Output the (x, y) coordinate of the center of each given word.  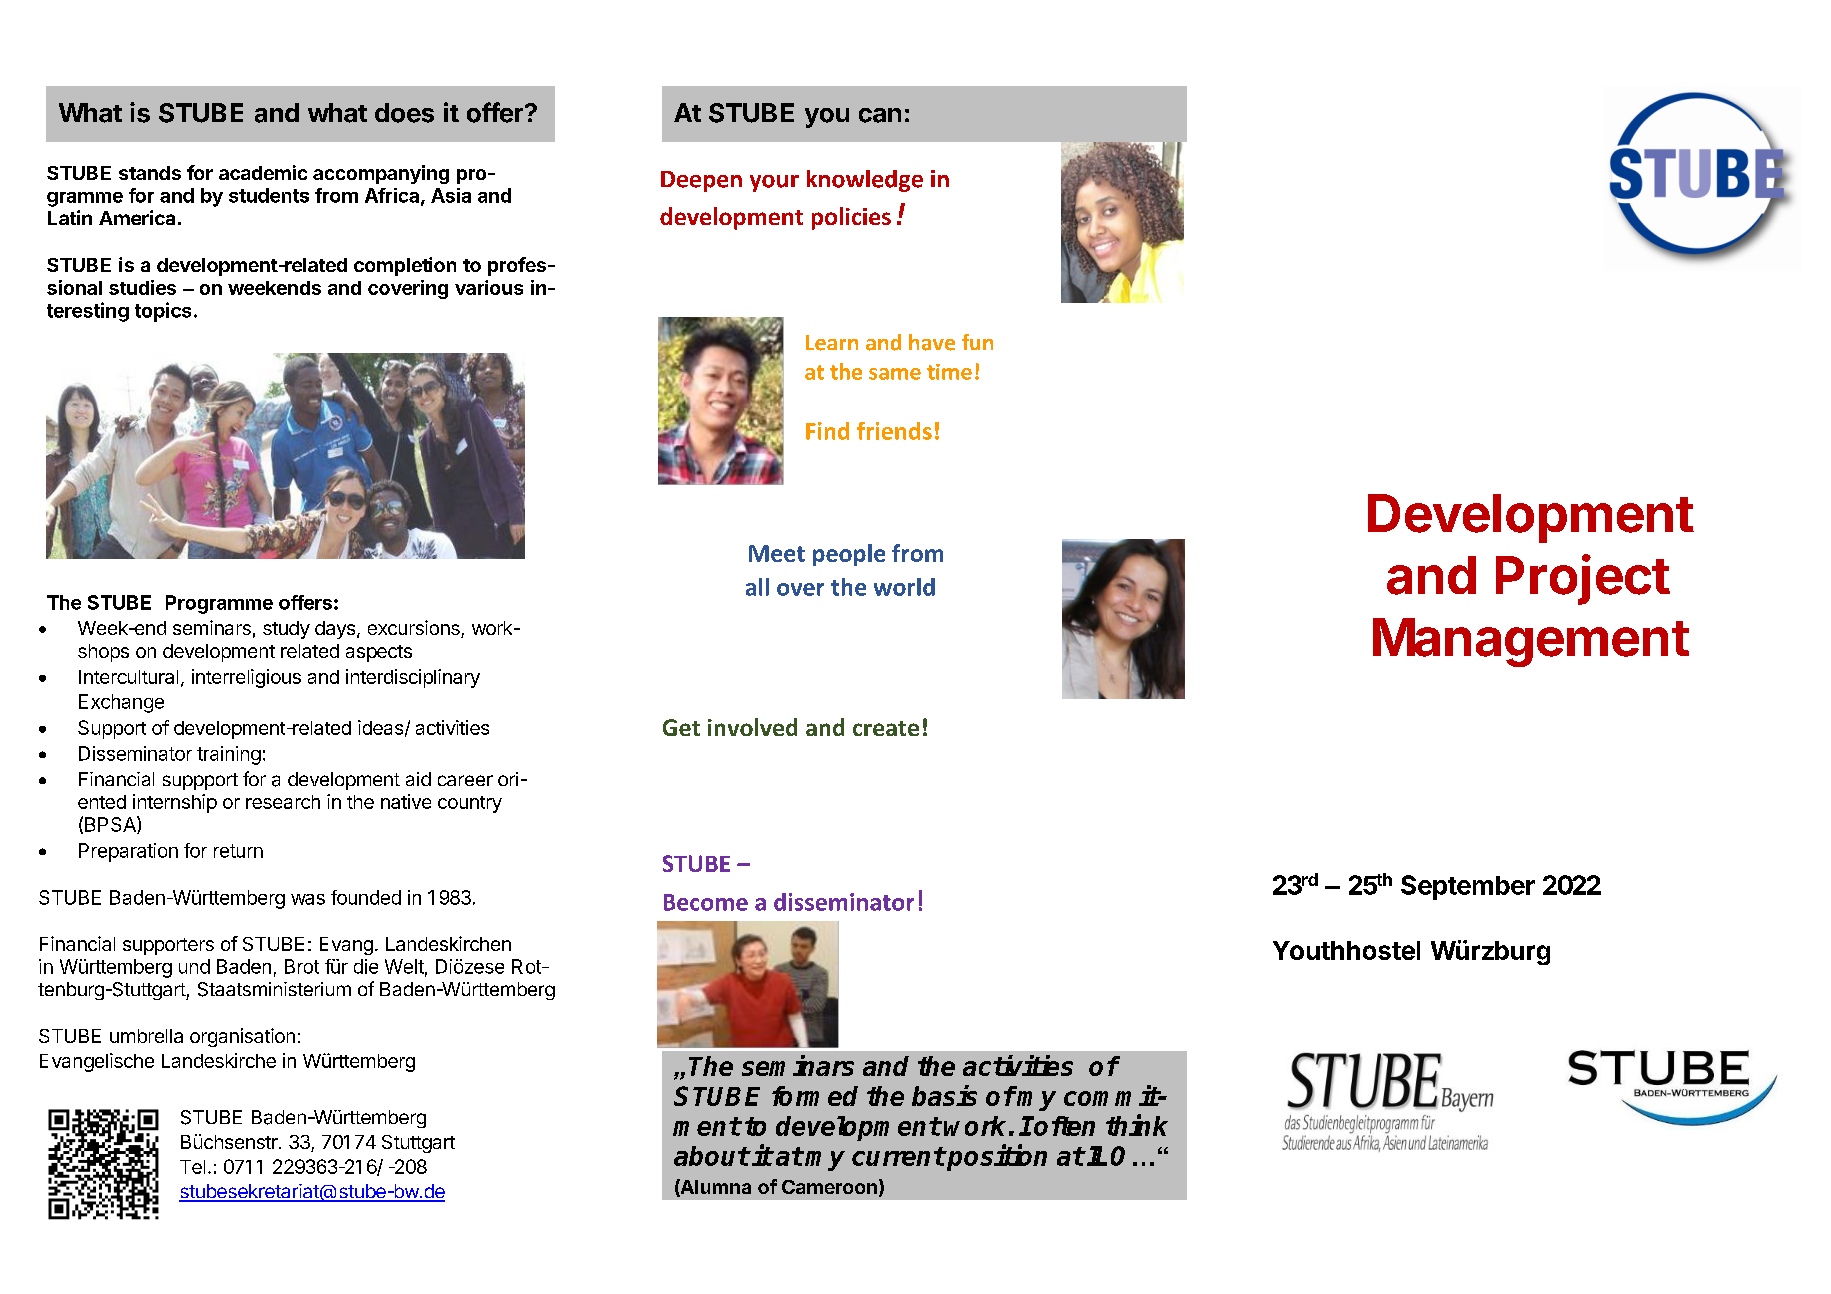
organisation (242, 1037)
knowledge (865, 181)
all (757, 587)
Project (1583, 579)
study (286, 630)
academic (263, 172)
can (880, 115)
